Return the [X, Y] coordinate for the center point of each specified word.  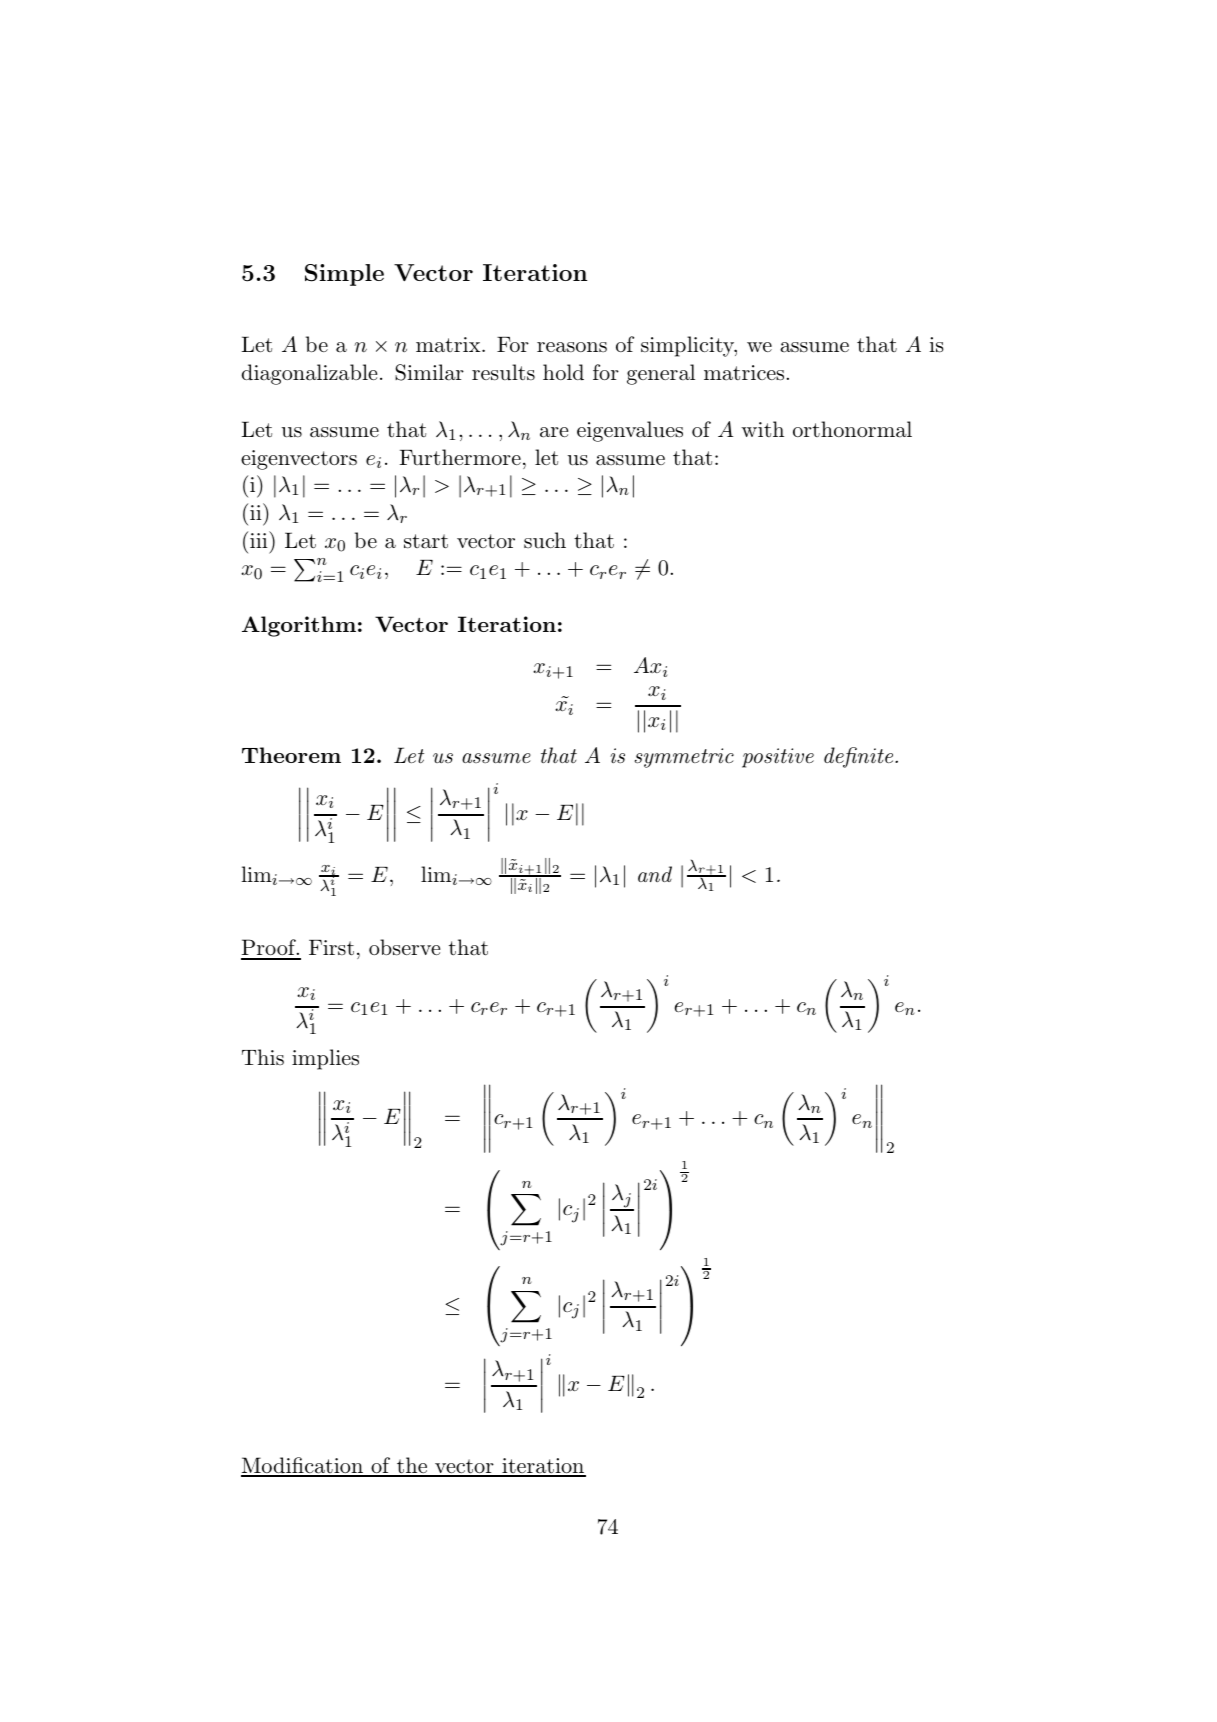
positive [778, 758]
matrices [744, 373]
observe [404, 947]
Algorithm [299, 626]
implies [325, 1059]
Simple [344, 275]
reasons [572, 347]
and [655, 874]
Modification [303, 1466]
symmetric [684, 758]
